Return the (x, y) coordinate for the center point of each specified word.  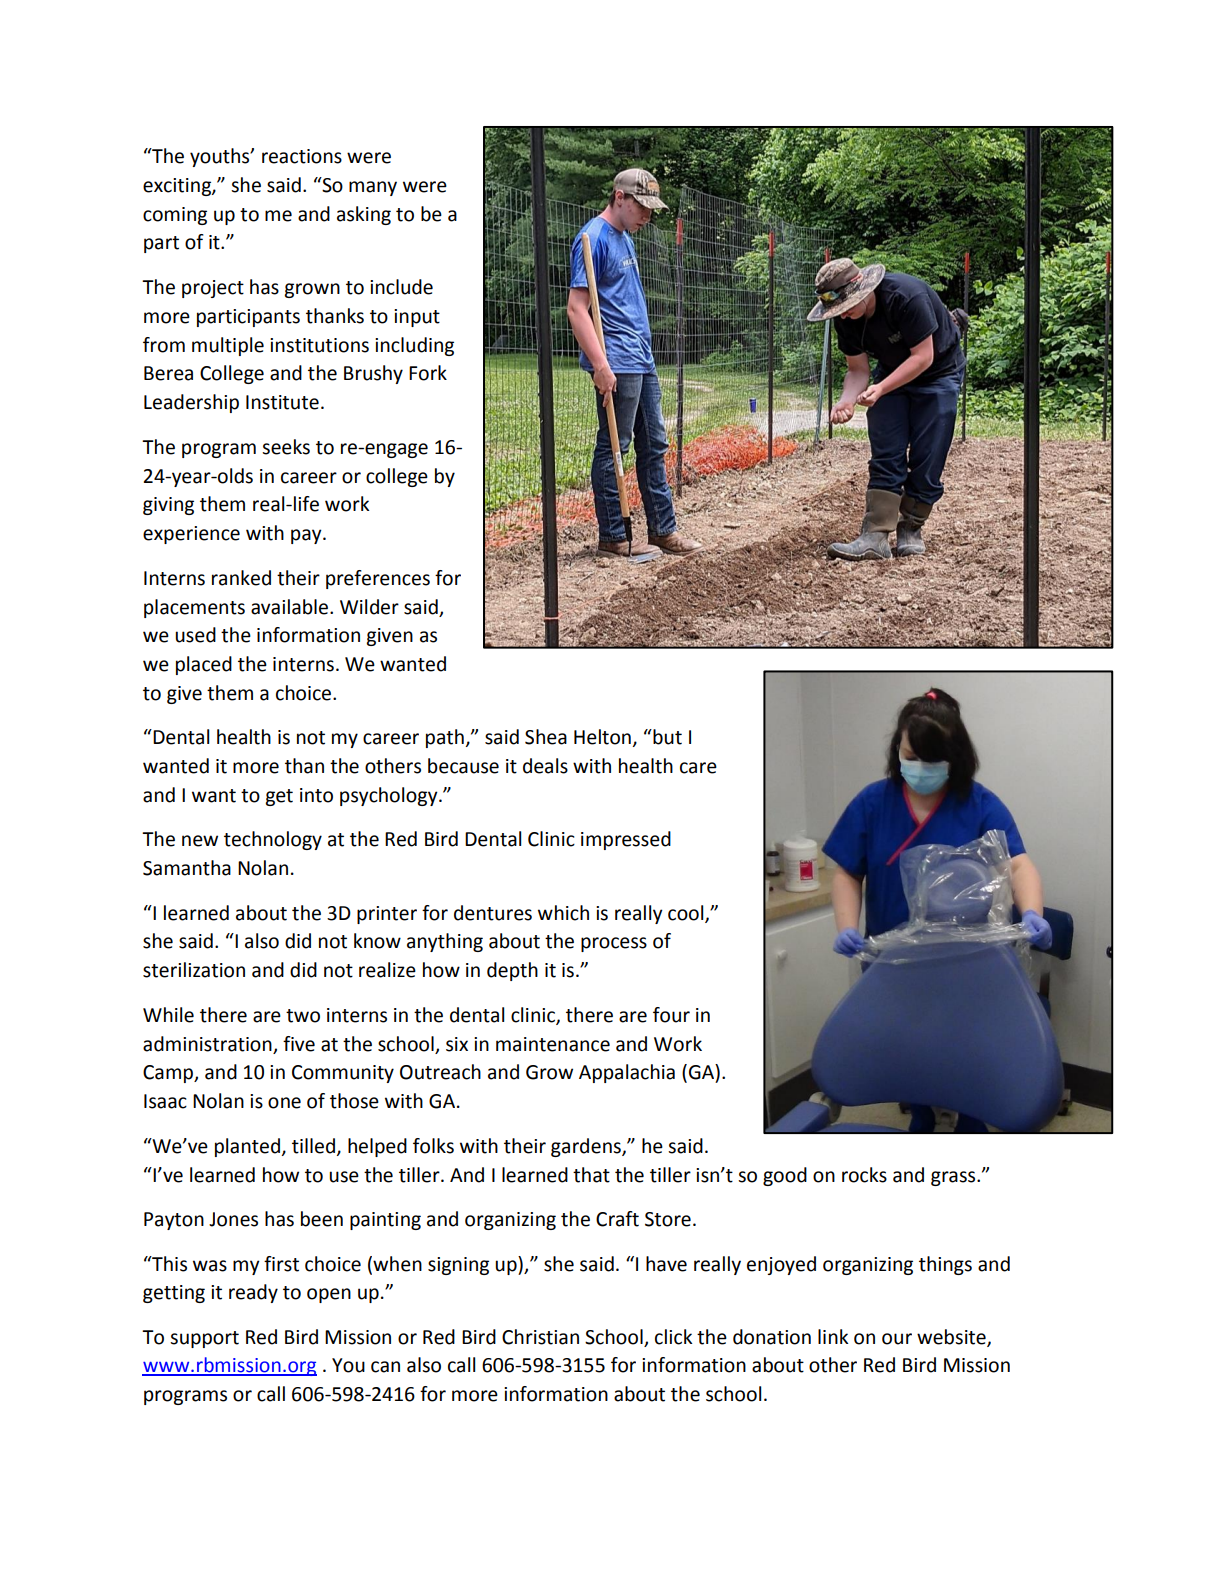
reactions (302, 156)
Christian (540, 1337)
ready (253, 1293)
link (833, 1336)
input (417, 318)
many (373, 188)
